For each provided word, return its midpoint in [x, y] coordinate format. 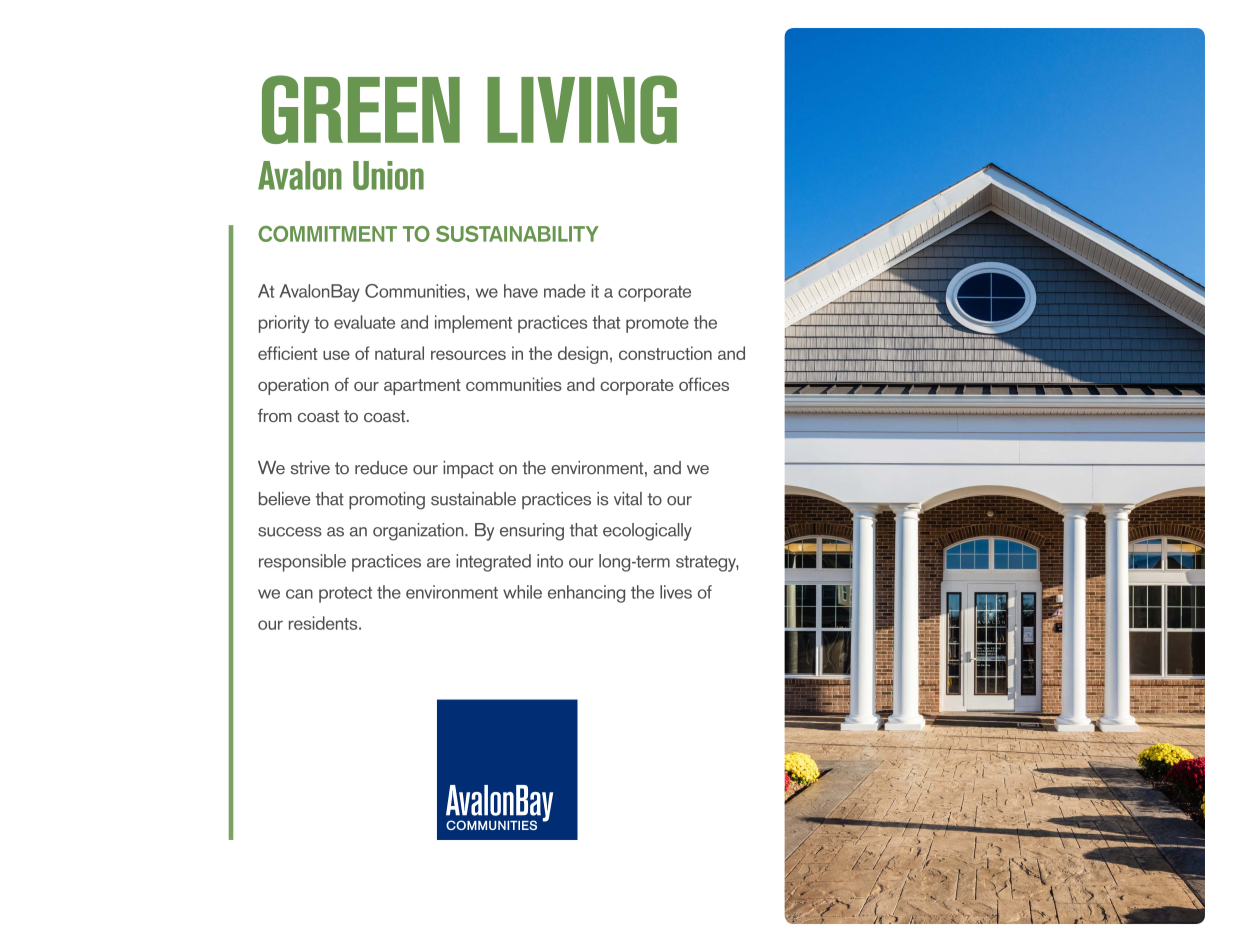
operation [293, 386]
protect [345, 595]
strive [310, 468]
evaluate [364, 322]
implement [473, 324]
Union [388, 175]
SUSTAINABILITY [517, 234]
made [565, 291]
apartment [422, 387]
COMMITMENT [327, 234]
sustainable [473, 499]
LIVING [582, 109]
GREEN [361, 109]
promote [657, 325]
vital [628, 499]
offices [704, 384]
